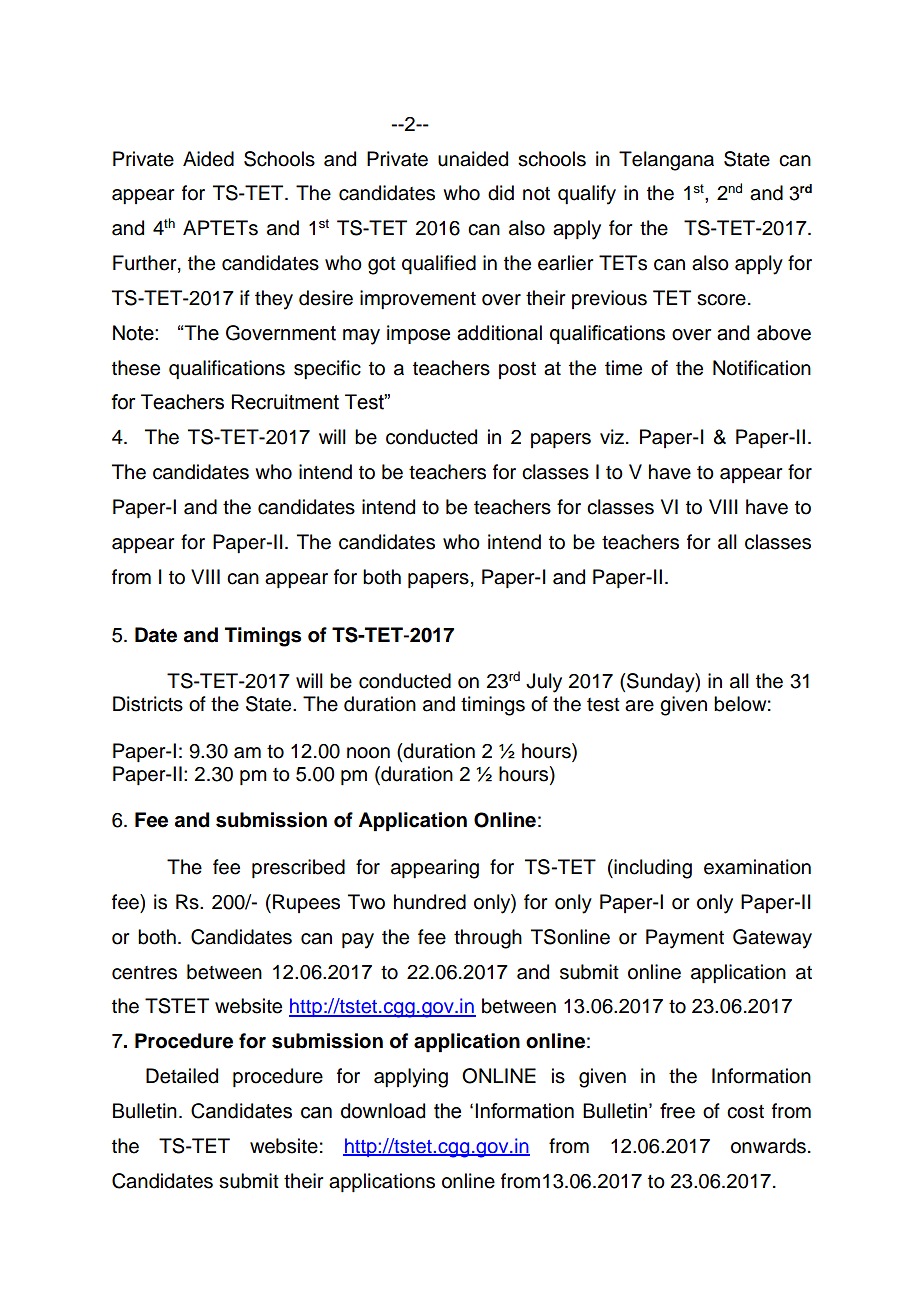 The image size is (924, 1308). Describe the element at coordinates (666, 161) in the screenshot. I see `Telangana` at that location.
